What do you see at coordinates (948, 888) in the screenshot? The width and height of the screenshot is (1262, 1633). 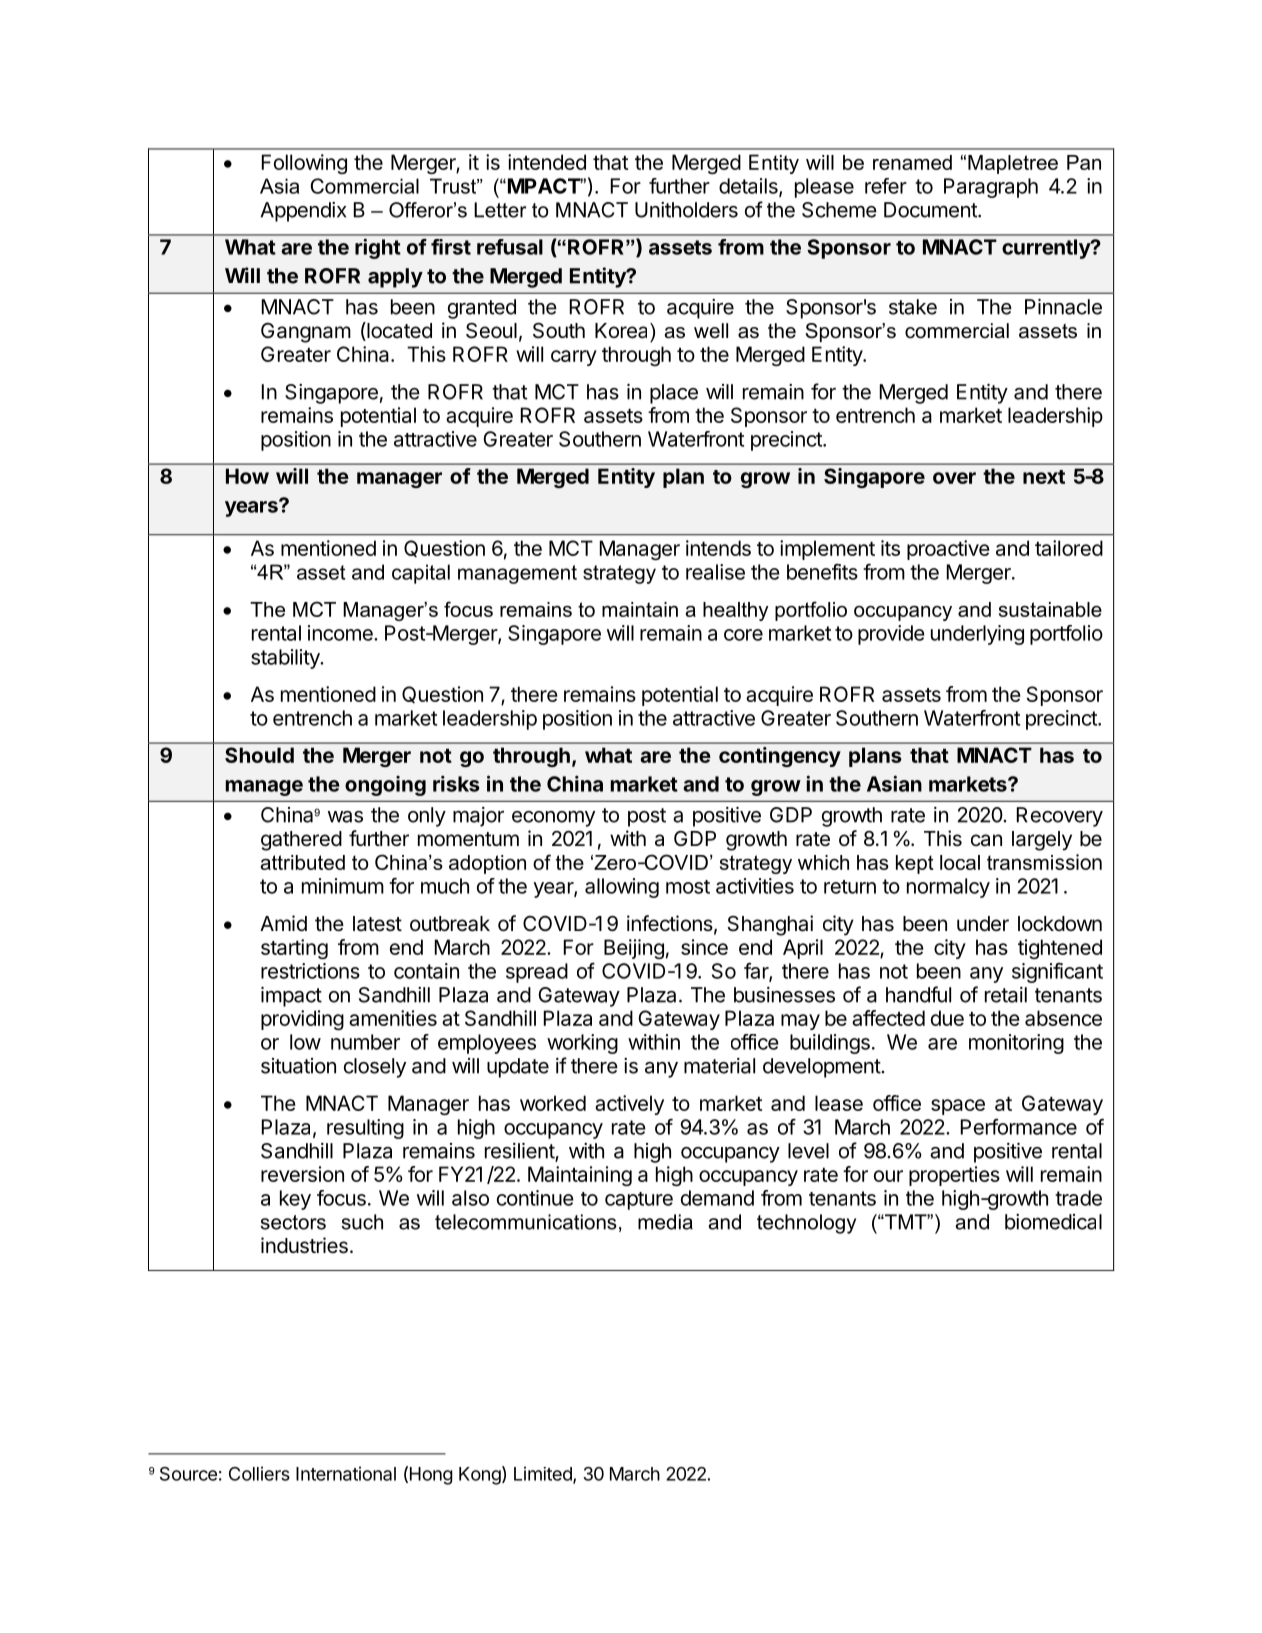 I see `normalcy` at bounding box center [948, 888].
